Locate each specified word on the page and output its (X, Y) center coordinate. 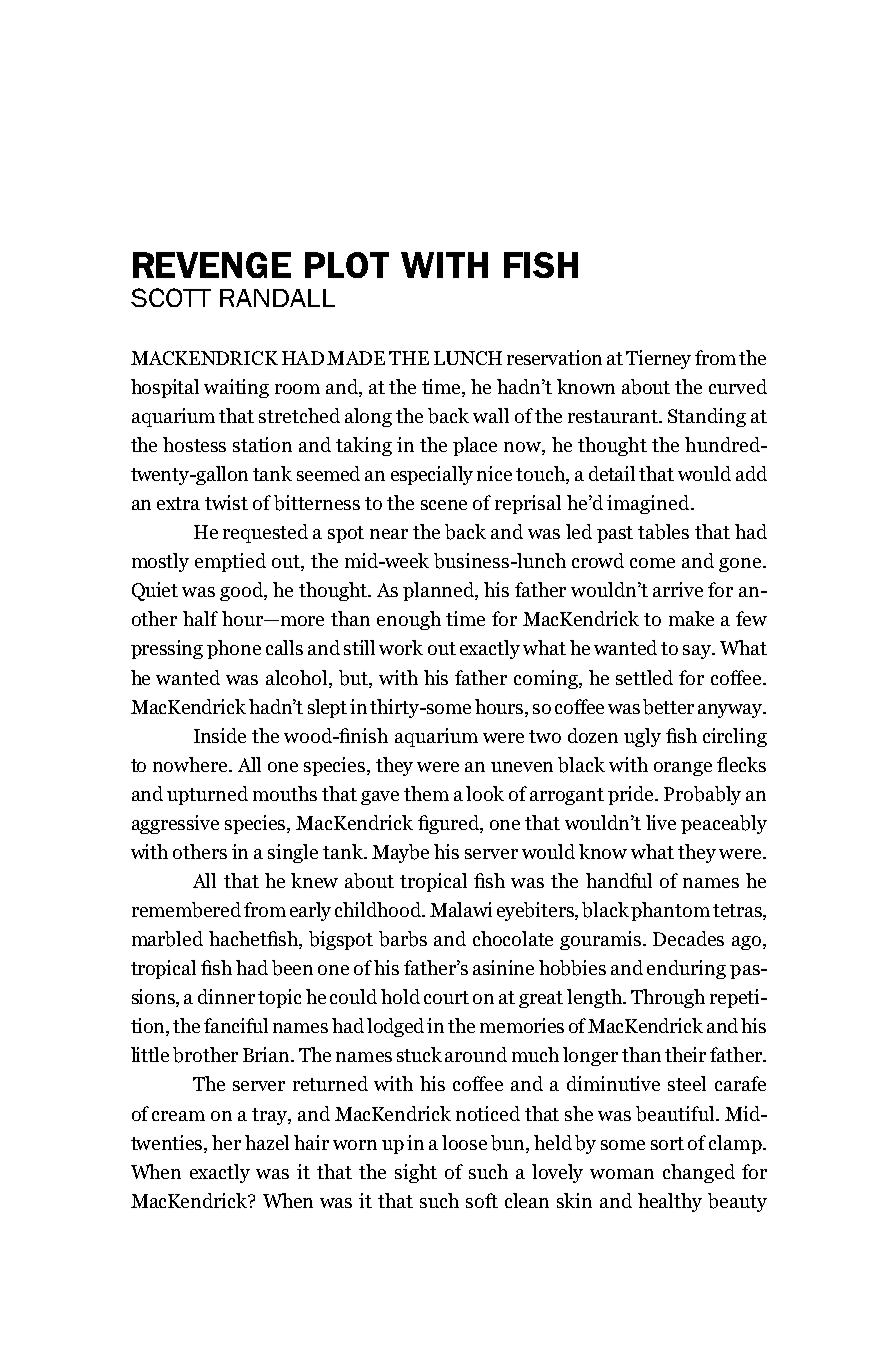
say (698, 652)
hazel (267, 1142)
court (446, 997)
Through (668, 998)
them (426, 793)
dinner (226, 996)
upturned (207, 795)
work (401, 647)
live (661, 822)
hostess (194, 444)
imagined (649, 504)
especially (432, 475)
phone (234, 649)
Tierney (658, 359)
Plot (347, 265)
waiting (236, 388)
